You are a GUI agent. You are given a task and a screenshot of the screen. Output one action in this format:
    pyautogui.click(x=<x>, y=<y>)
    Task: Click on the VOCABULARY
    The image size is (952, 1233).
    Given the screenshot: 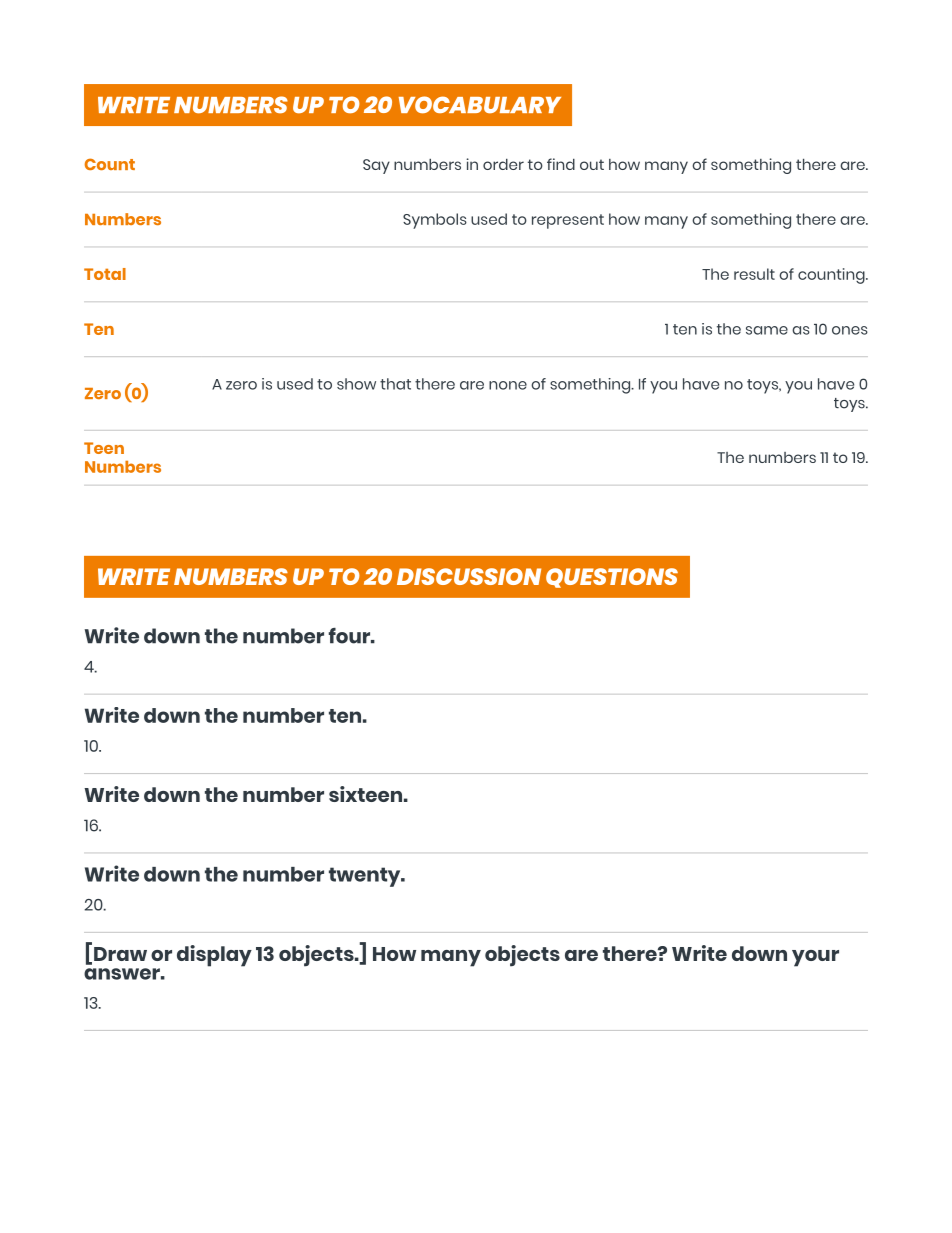 What is the action you would take?
    pyautogui.click(x=480, y=105)
